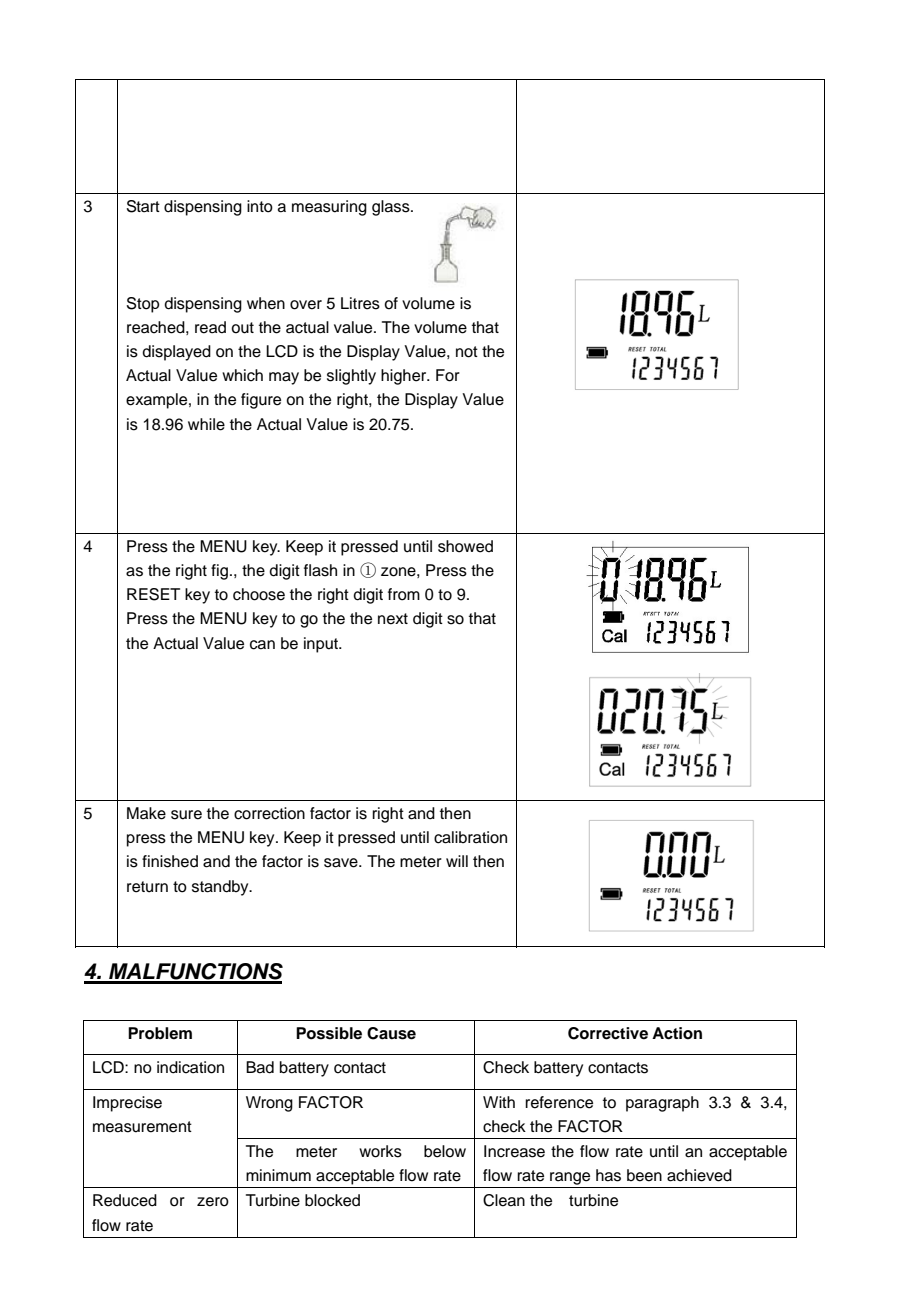 Image resolution: width=924 pixels, height=1308 pixels. Describe the element at coordinates (143, 206) in the screenshot. I see `Start` at that location.
